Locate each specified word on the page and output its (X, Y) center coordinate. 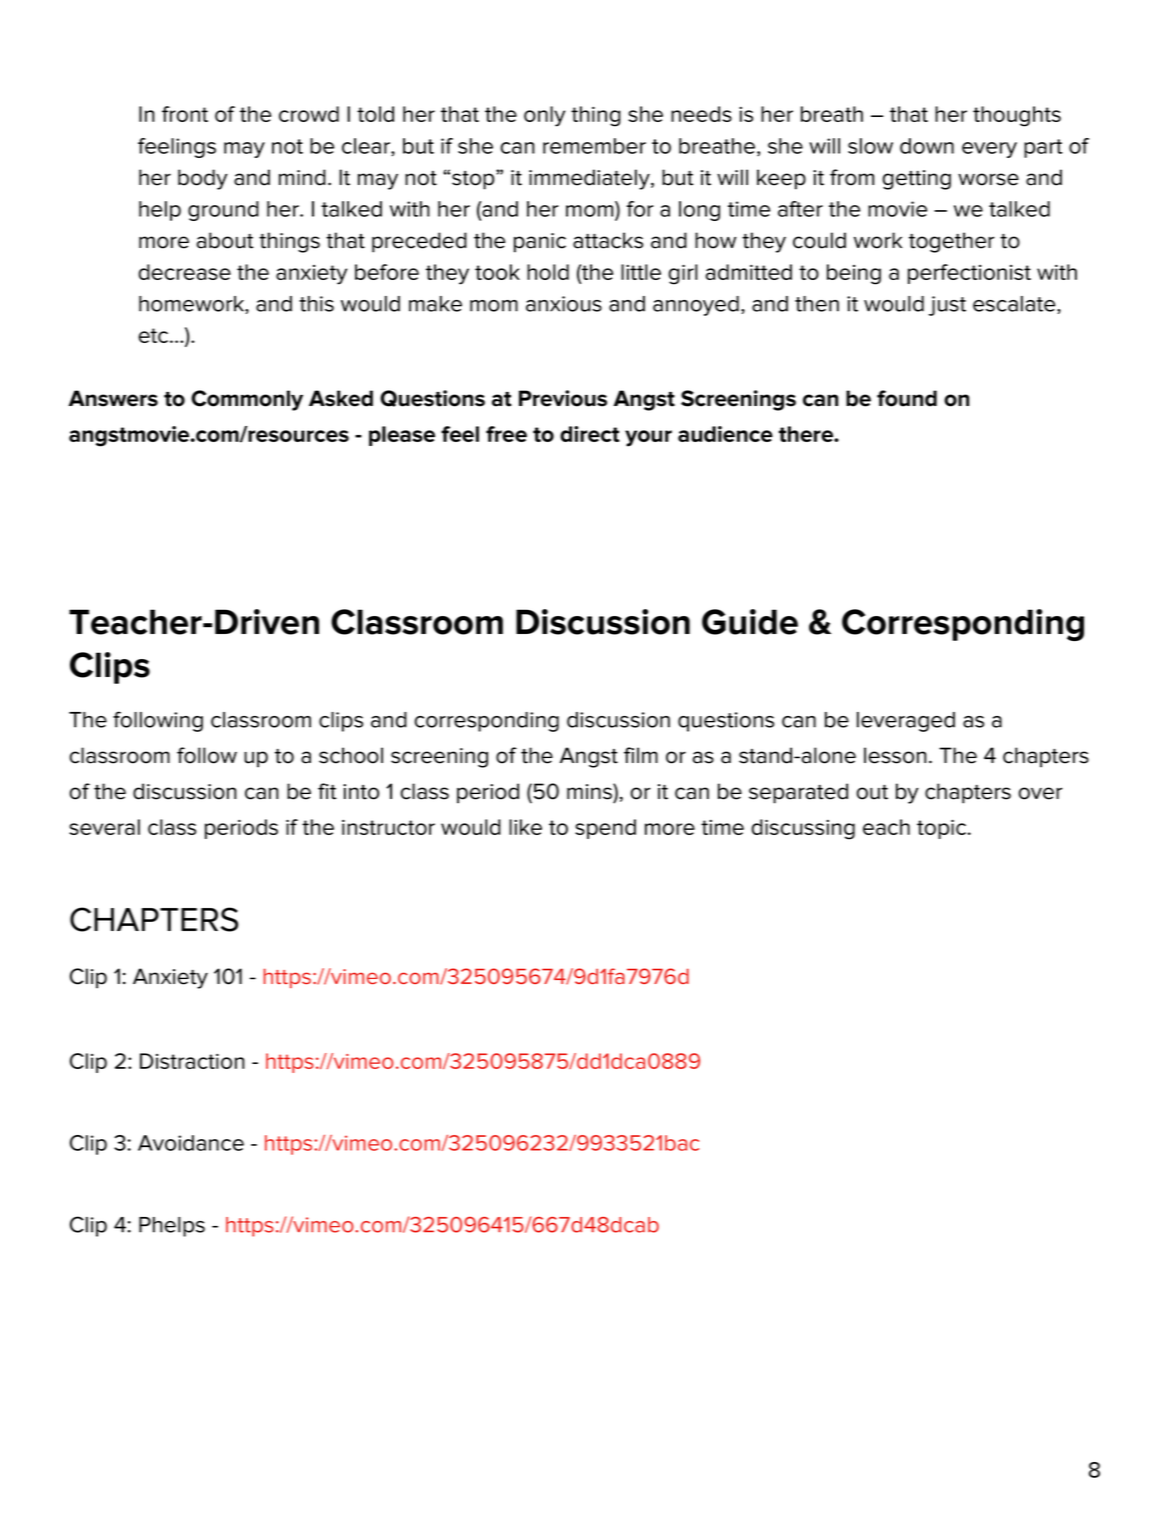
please (402, 436)
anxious (564, 304)
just (947, 306)
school (351, 755)
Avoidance (191, 1143)
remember (594, 146)
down (927, 146)
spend (605, 829)
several (104, 827)
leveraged (906, 722)
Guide (750, 622)
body (203, 179)
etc (155, 335)
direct (589, 434)
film (641, 755)
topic (941, 829)
